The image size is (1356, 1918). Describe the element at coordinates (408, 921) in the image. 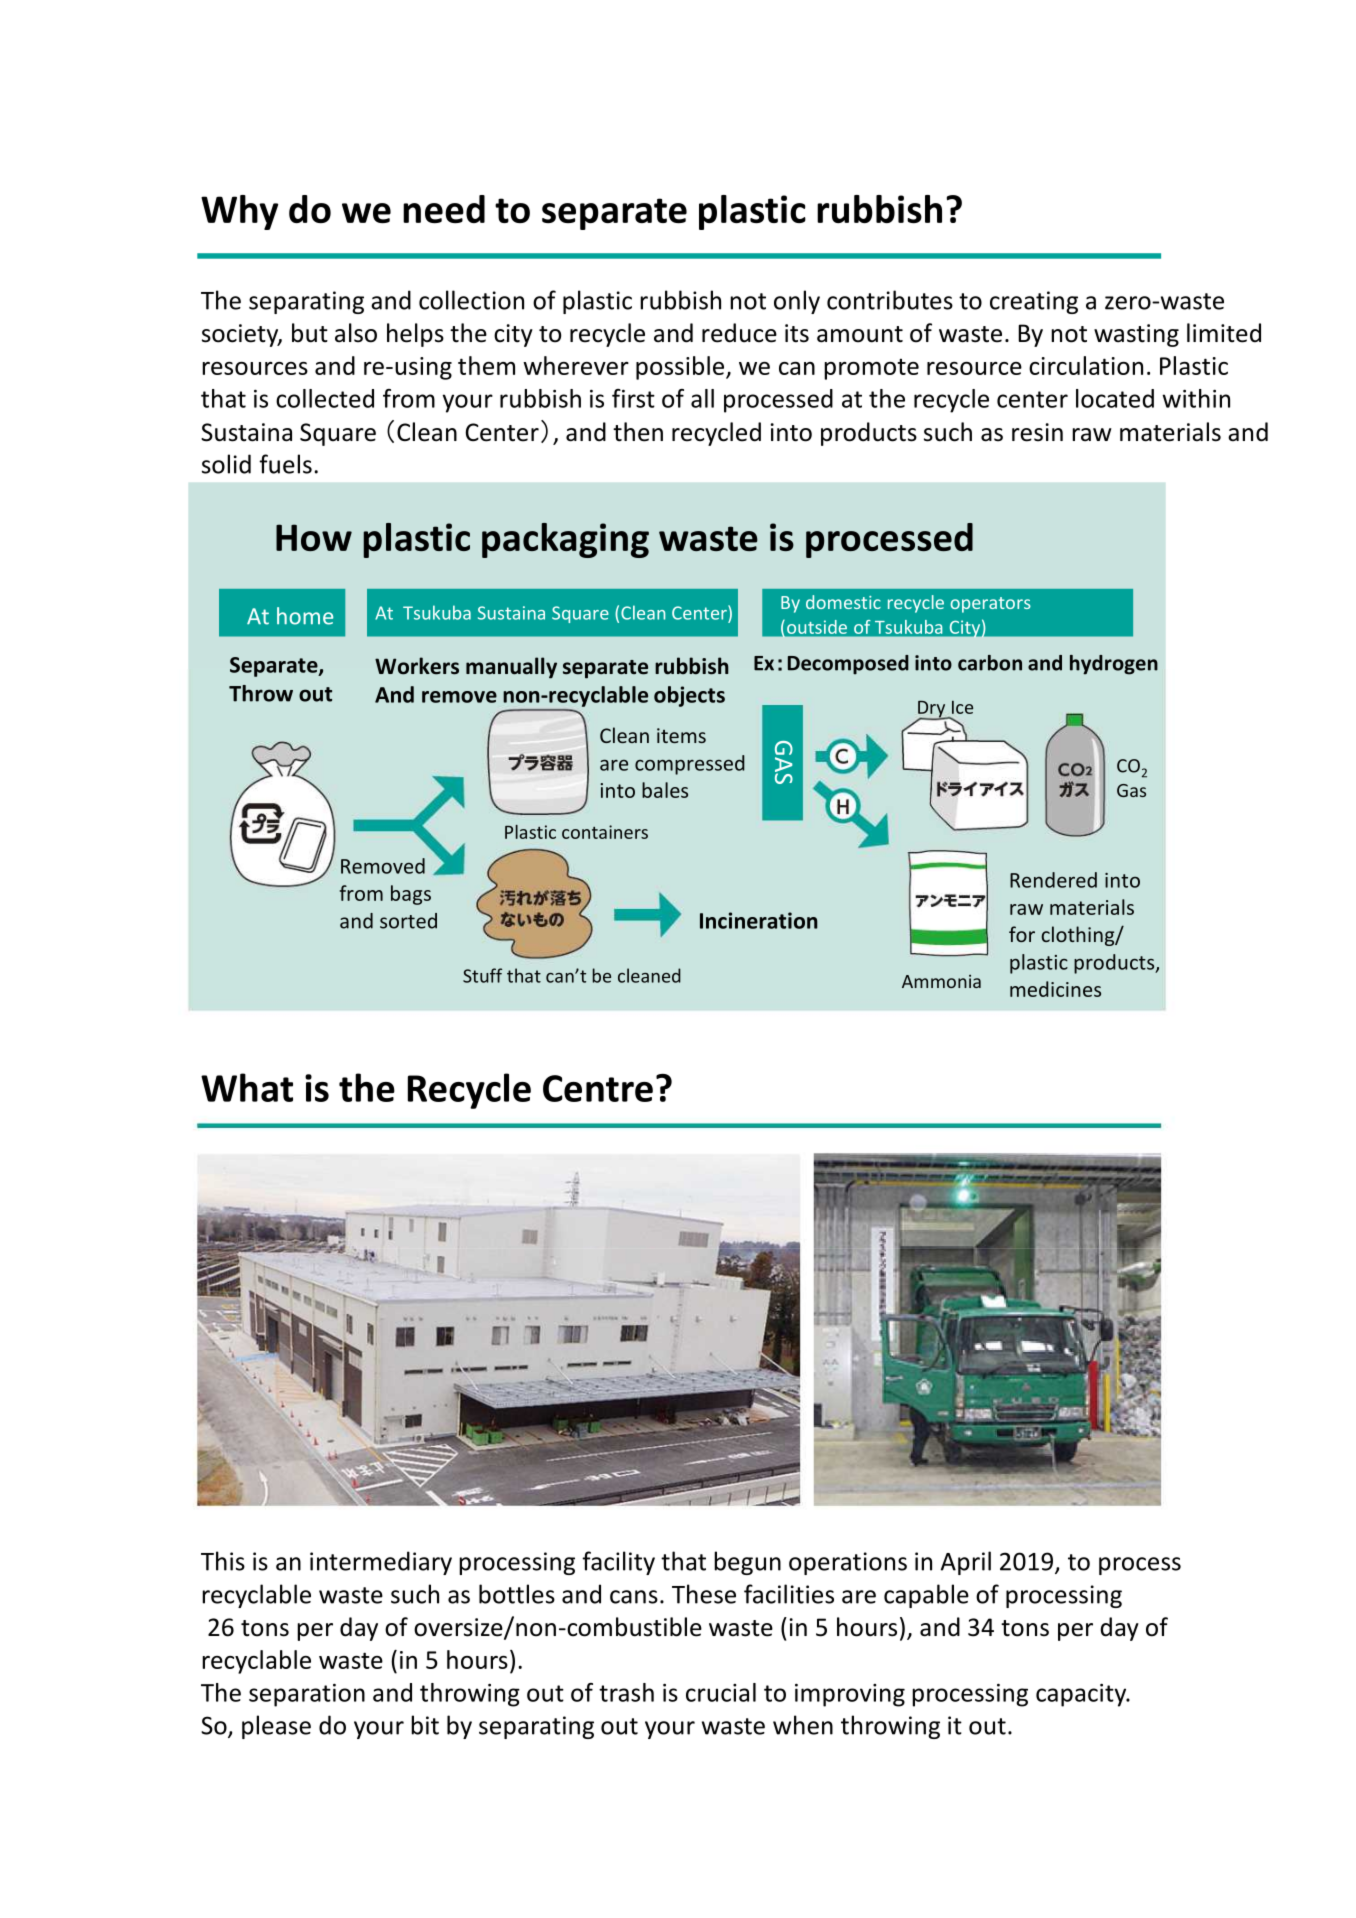

I see `sorted` at that location.
